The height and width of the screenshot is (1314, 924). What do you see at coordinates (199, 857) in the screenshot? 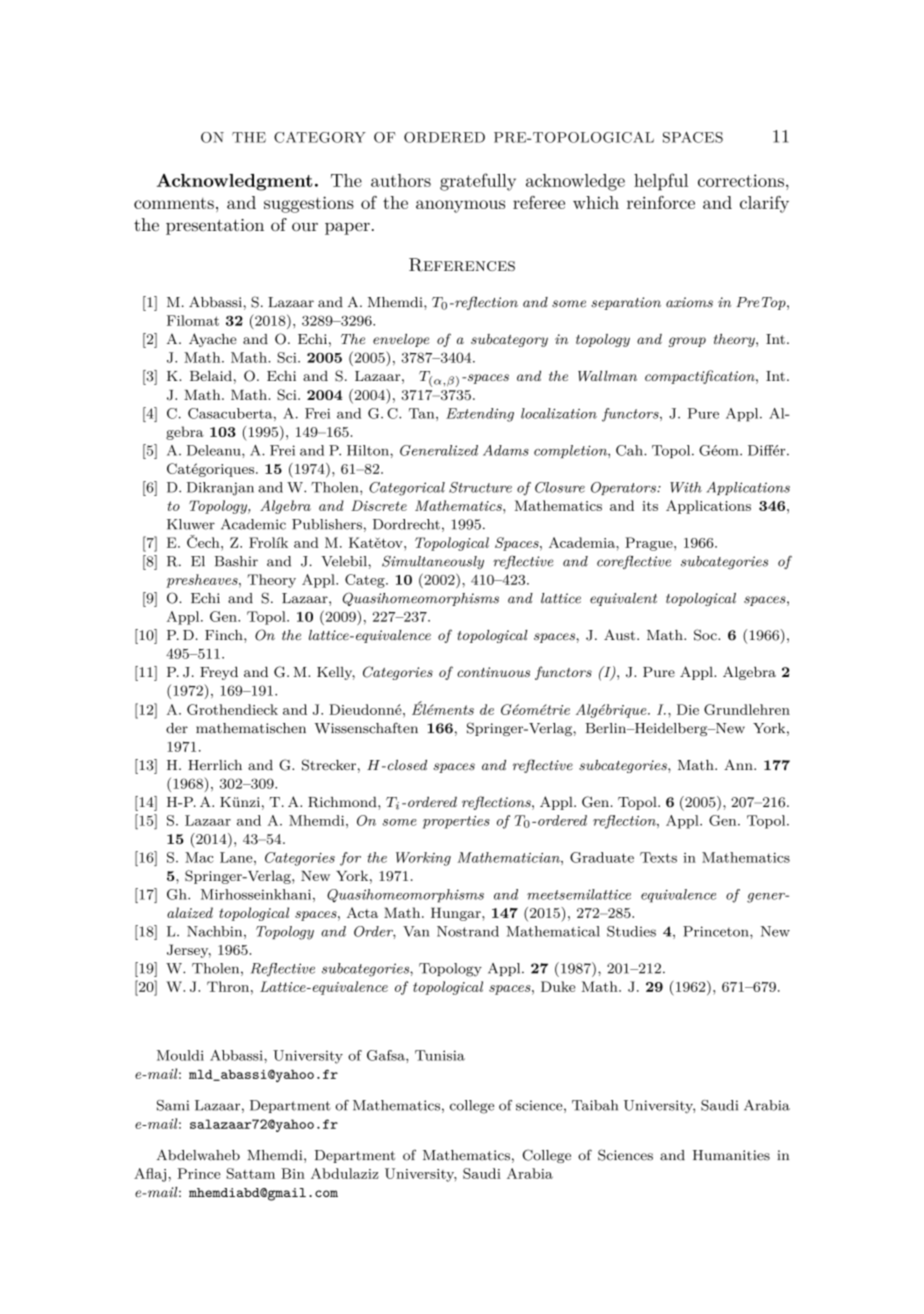
I see `Mac` at bounding box center [199, 857].
